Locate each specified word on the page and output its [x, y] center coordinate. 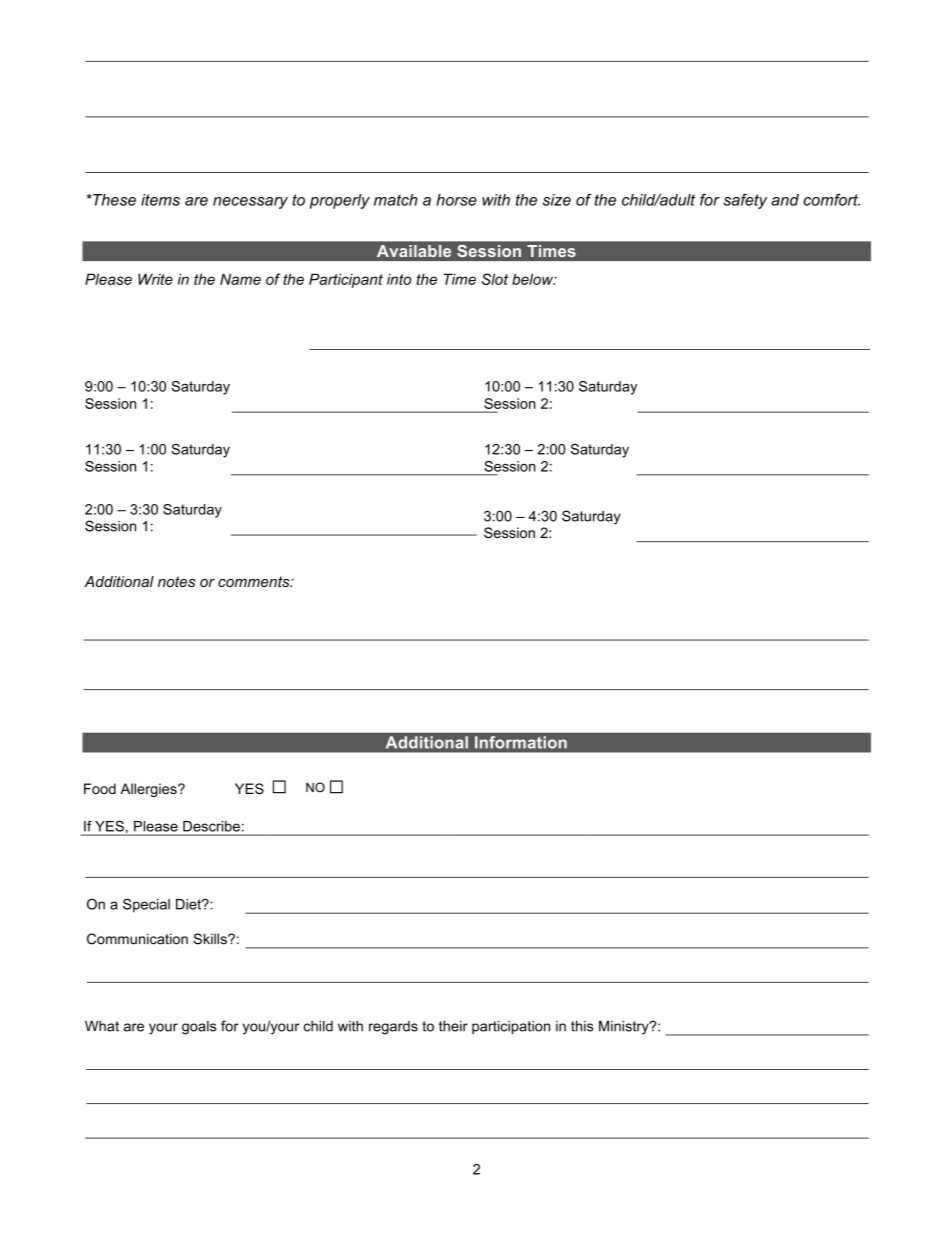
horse [456, 200]
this [582, 1026]
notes [176, 581]
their [453, 1026]
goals [199, 1028]
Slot [495, 279]
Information [521, 742]
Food [100, 788]
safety [745, 201]
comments [255, 581]
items [160, 200]
